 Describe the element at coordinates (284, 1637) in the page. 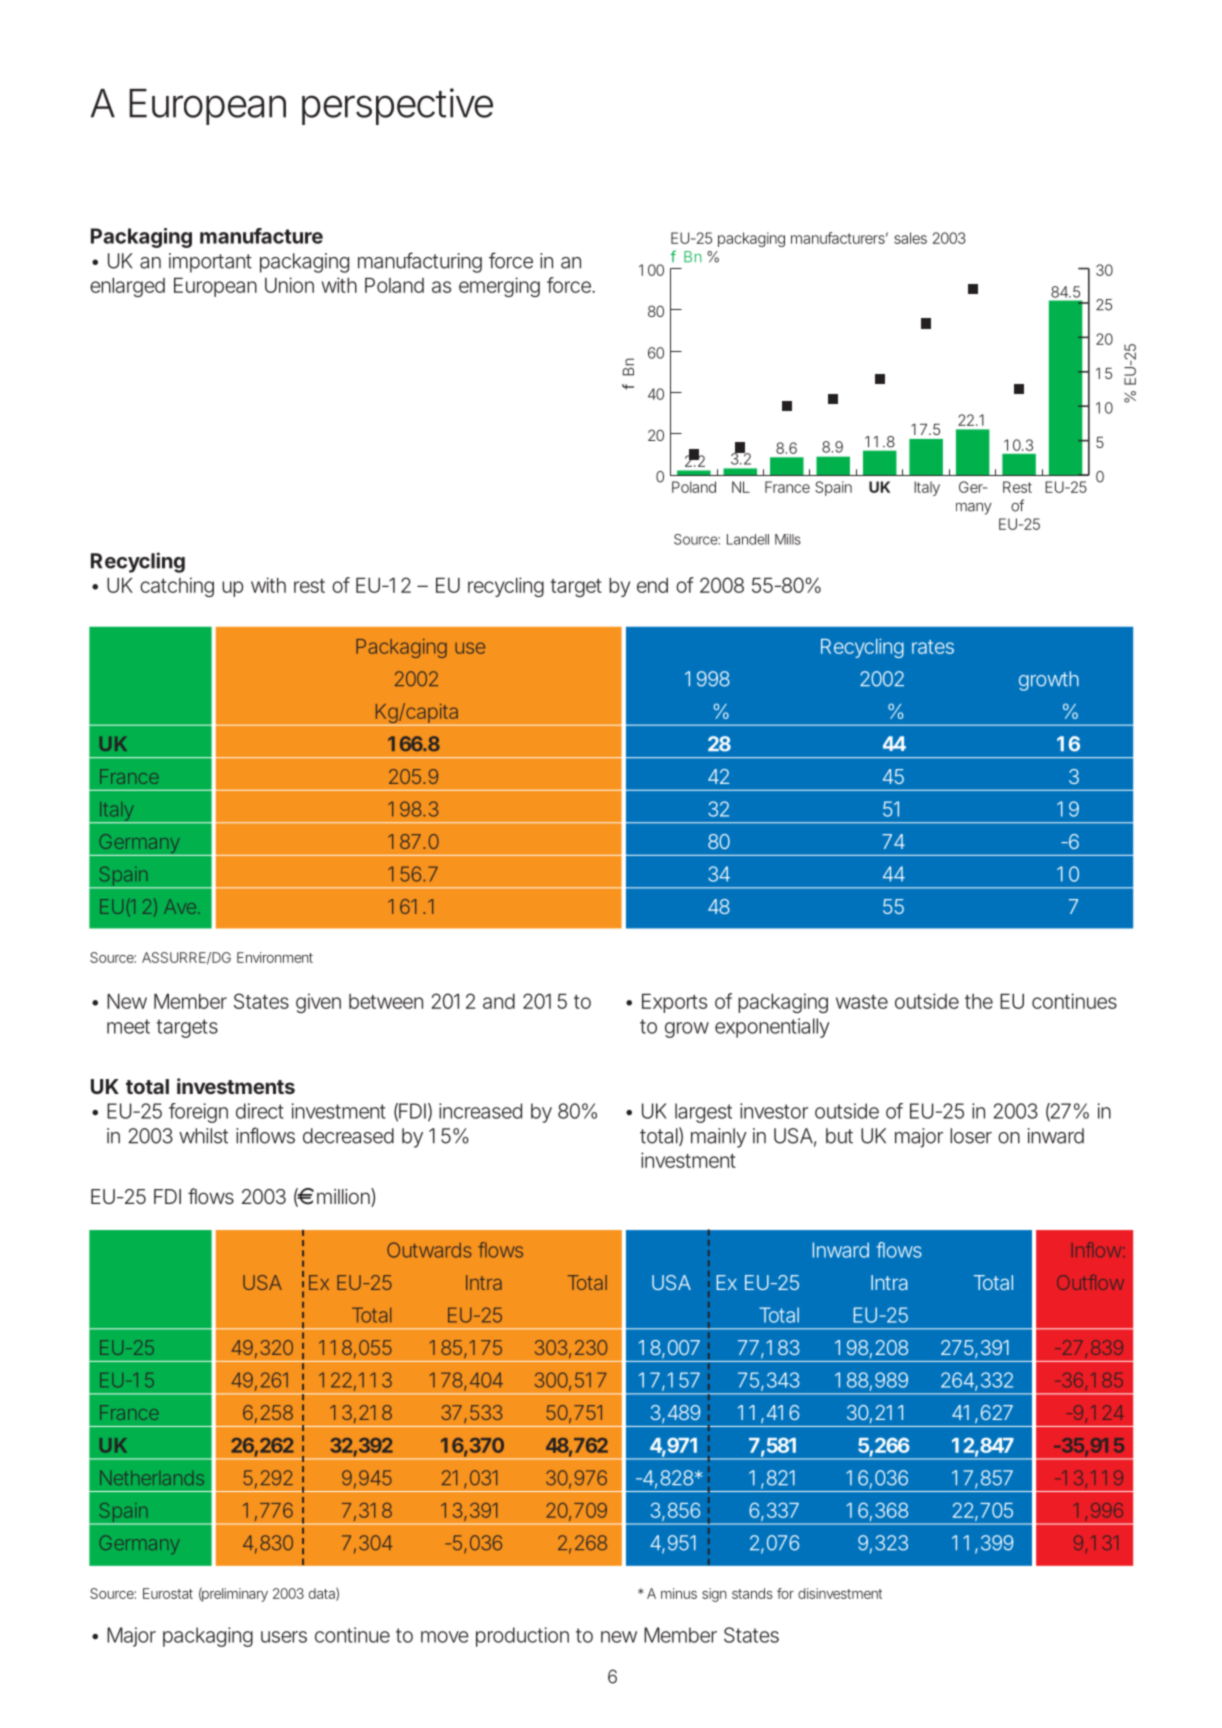

I see `users` at that location.
